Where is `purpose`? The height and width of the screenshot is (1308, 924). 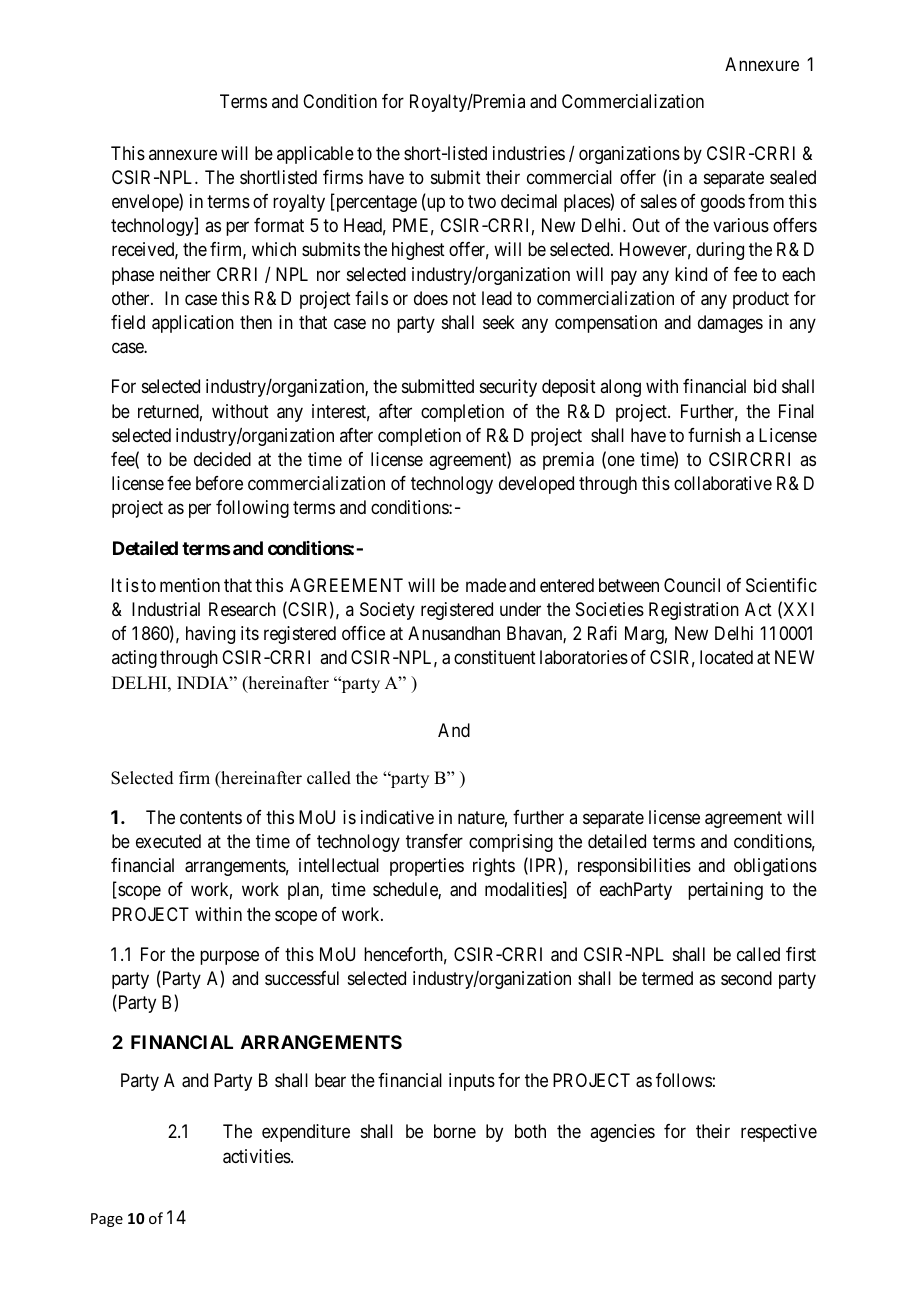
purpose is located at coordinates (229, 957).
